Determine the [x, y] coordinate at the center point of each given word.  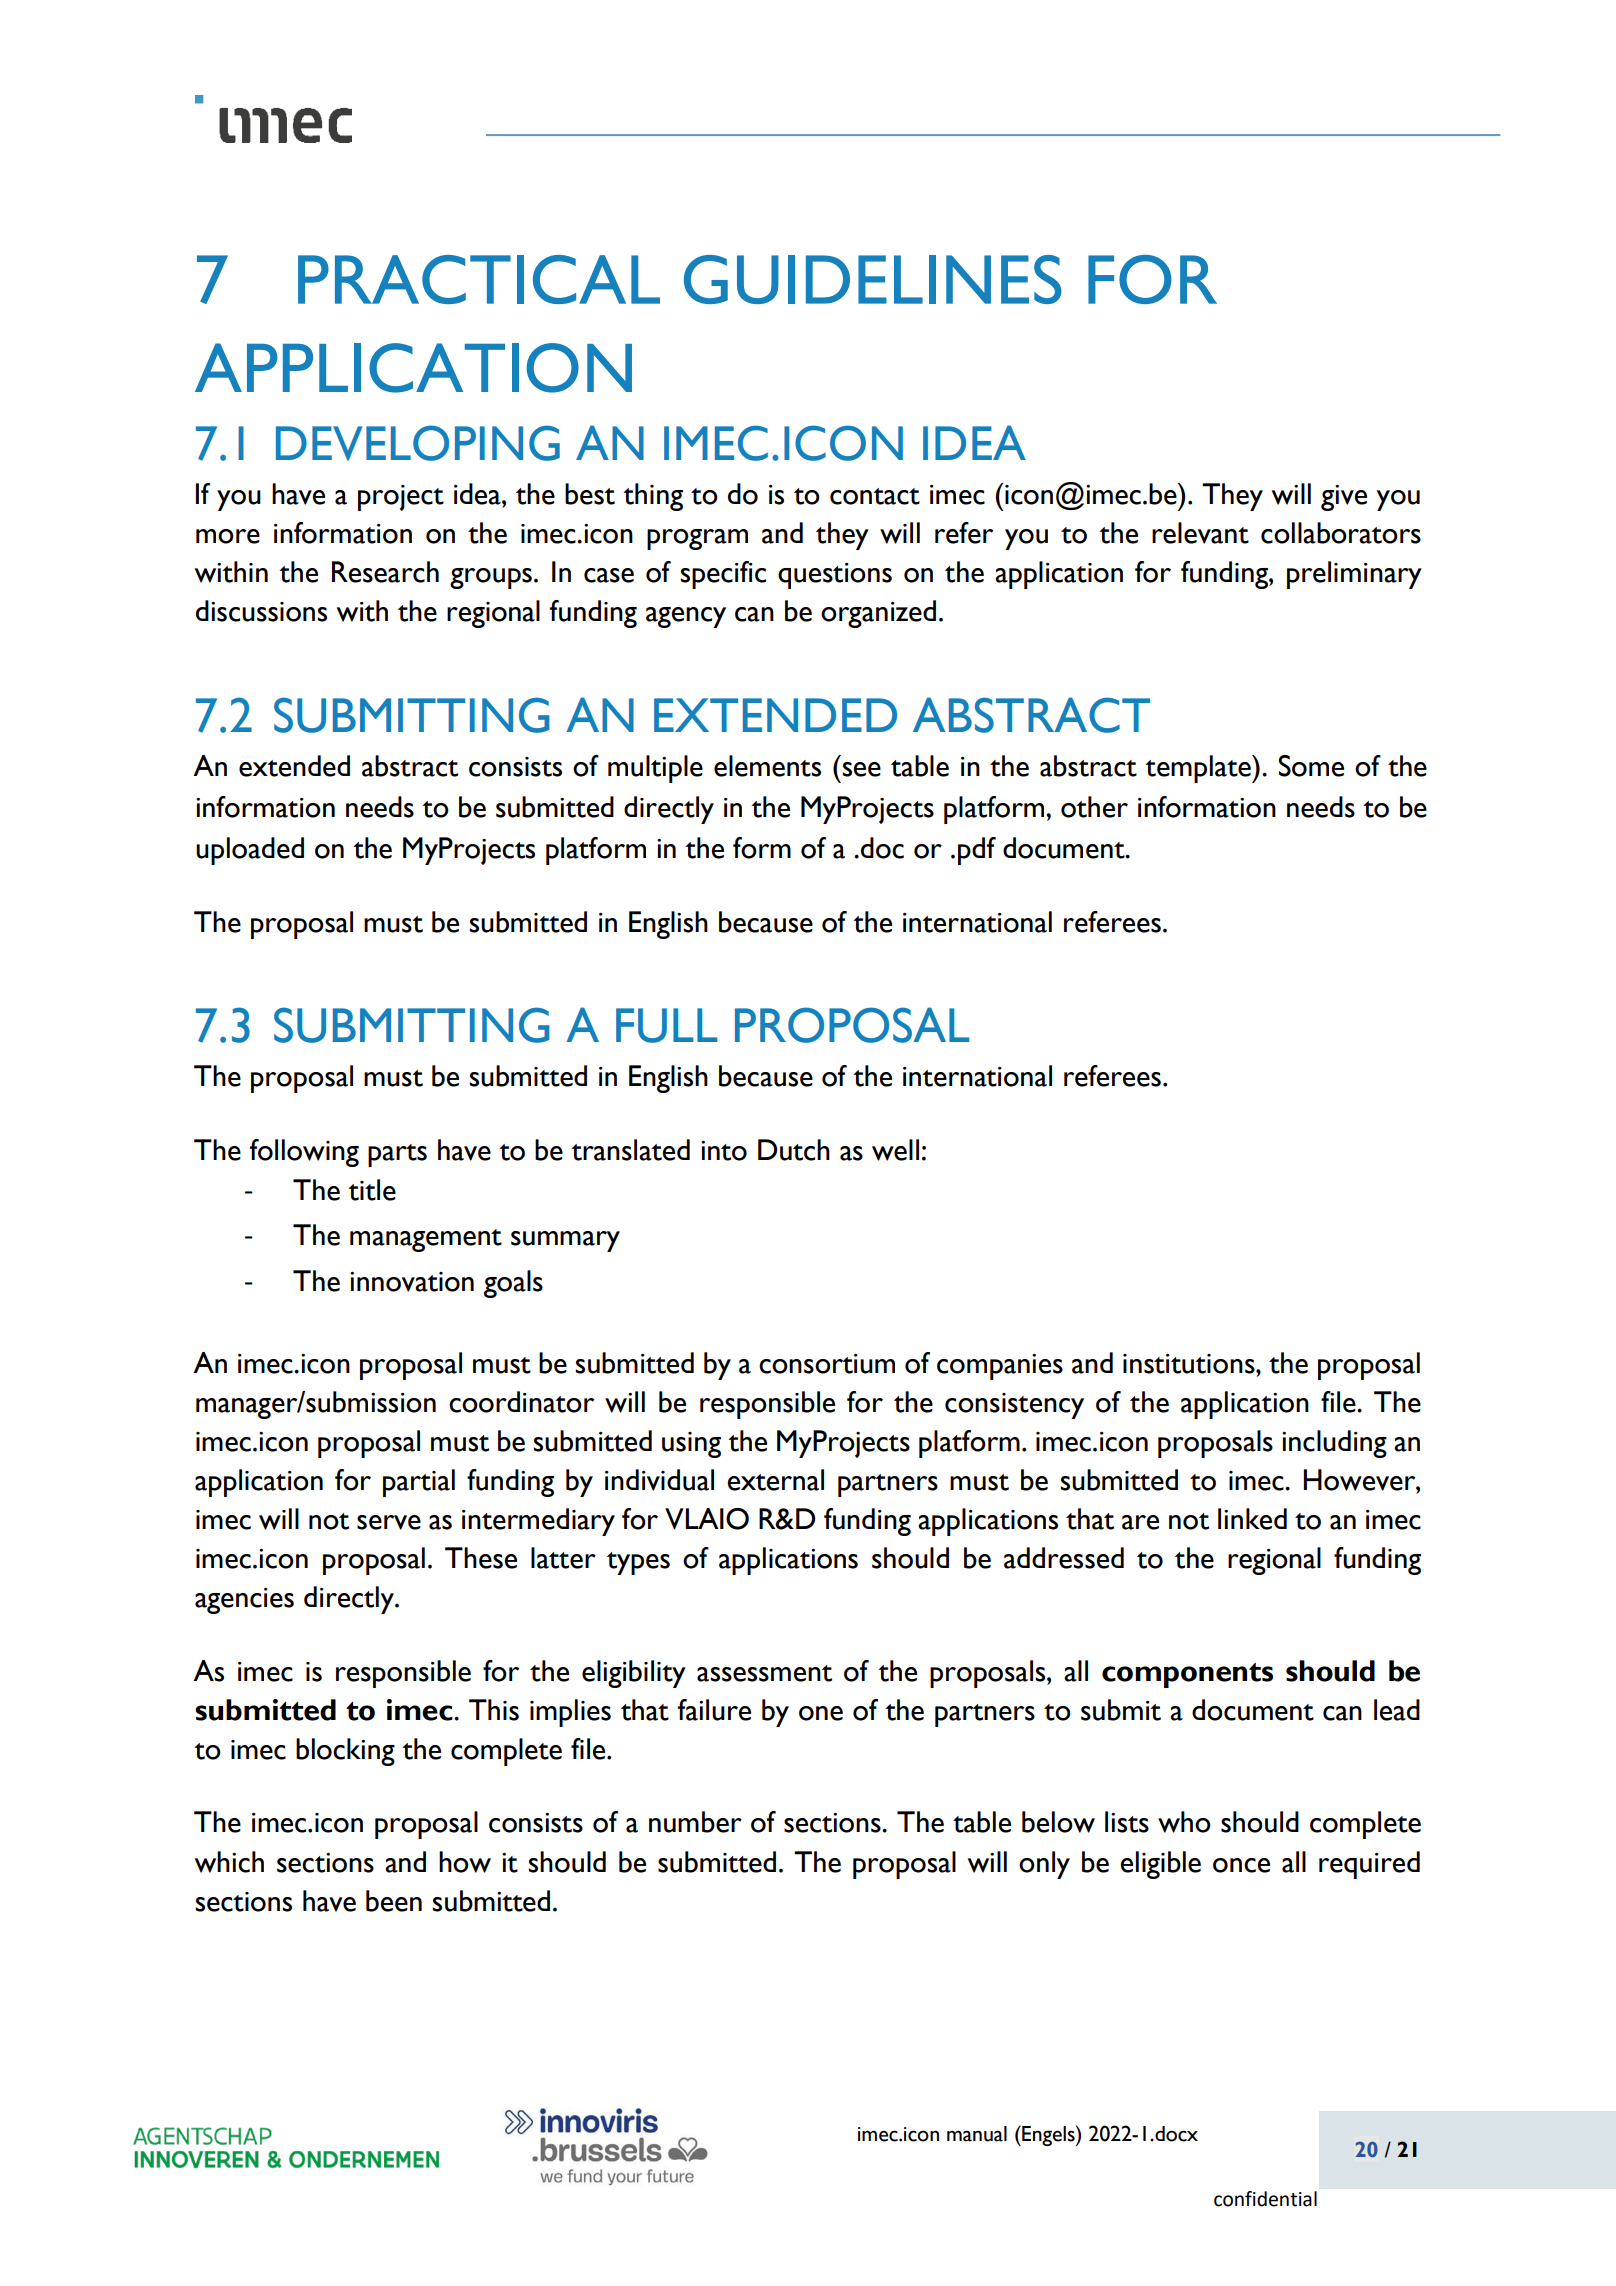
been [394, 1901]
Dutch [794, 1150]
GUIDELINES [873, 279]
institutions [1190, 1364]
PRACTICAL [479, 279]
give [1344, 498]
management [426, 1240]
